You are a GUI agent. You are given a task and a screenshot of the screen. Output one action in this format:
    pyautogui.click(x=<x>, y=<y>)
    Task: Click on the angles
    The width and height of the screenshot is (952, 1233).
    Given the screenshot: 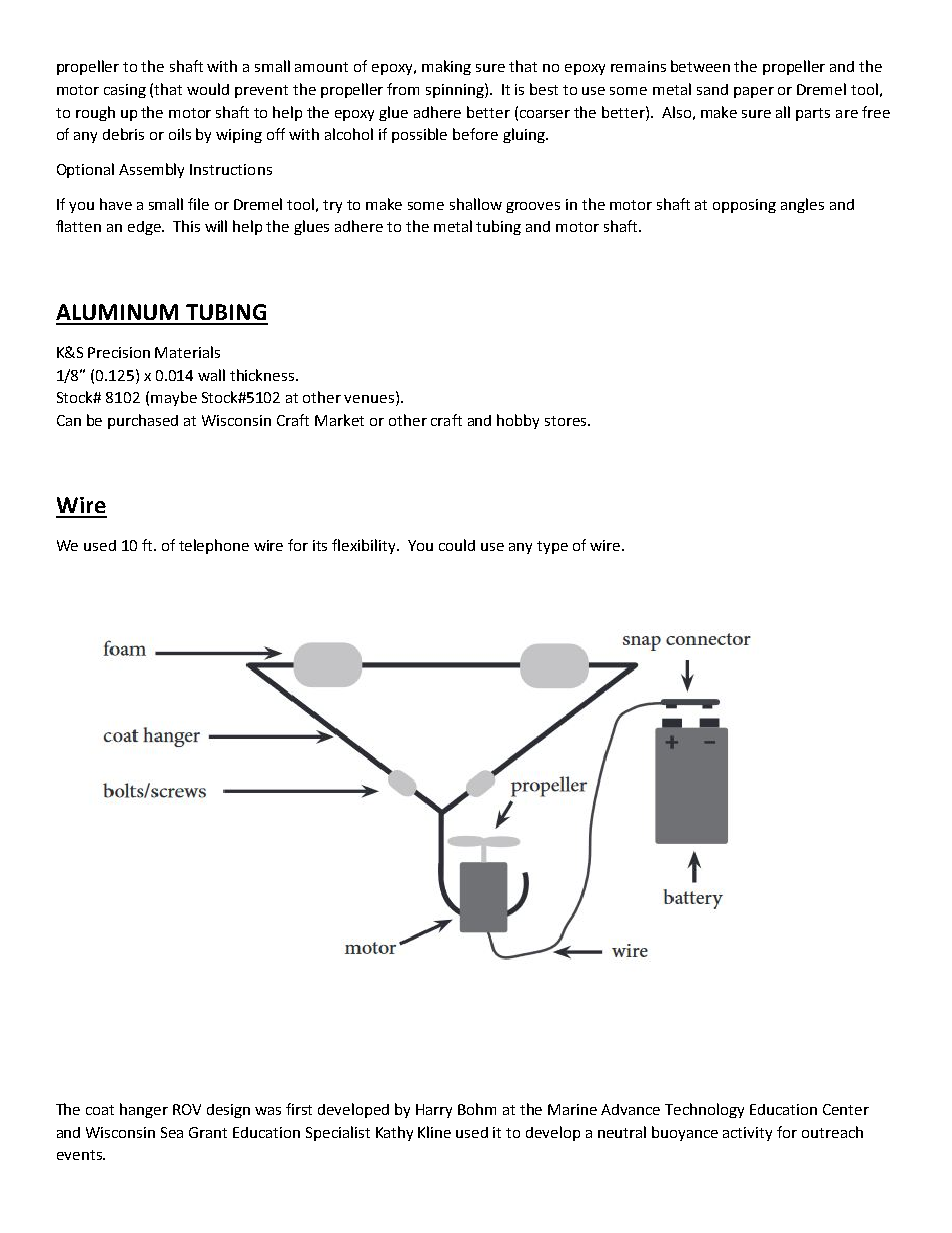 What is the action you would take?
    pyautogui.click(x=802, y=205)
